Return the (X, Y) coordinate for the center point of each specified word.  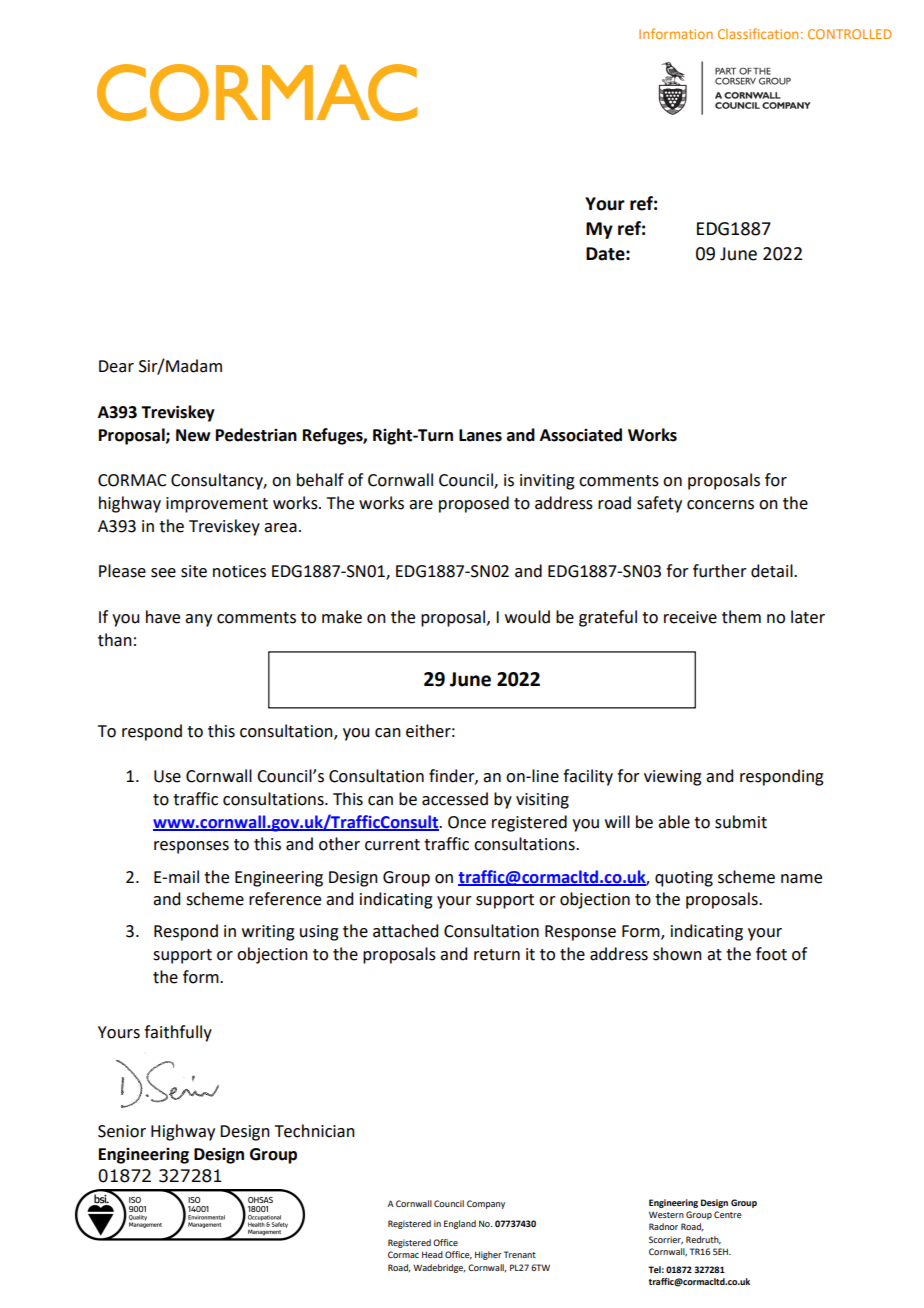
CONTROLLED (849, 34)
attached (405, 931)
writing (268, 933)
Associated (581, 435)
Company (486, 1204)
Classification (758, 33)
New (193, 435)
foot (771, 954)
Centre (728, 1214)
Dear (116, 366)
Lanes (480, 435)
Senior (122, 1131)
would (527, 617)
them (741, 617)
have (163, 617)
